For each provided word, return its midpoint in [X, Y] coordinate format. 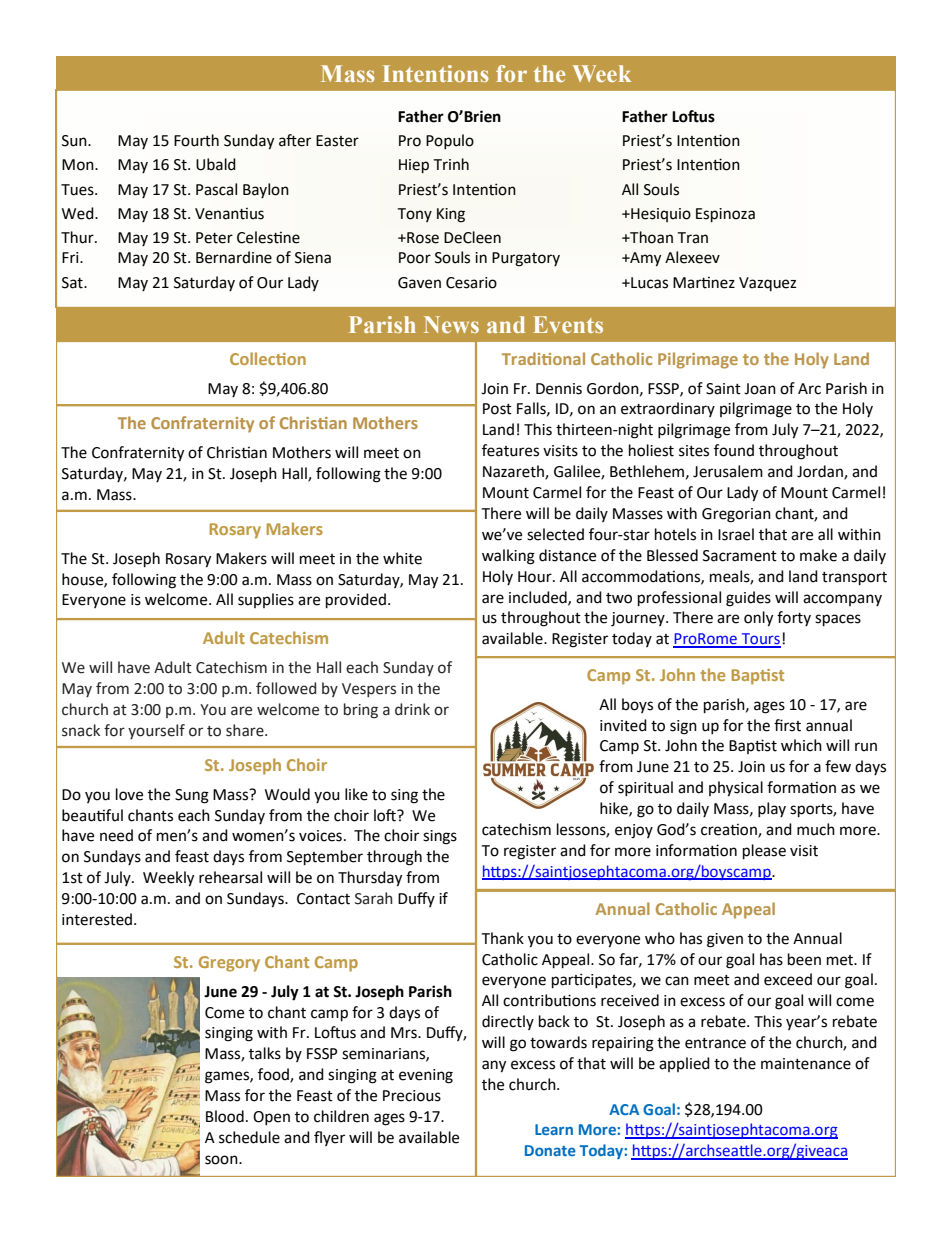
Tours [760, 640]
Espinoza [725, 215]
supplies [266, 600]
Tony [415, 215]
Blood [225, 1116]
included [539, 598]
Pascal [216, 189]
